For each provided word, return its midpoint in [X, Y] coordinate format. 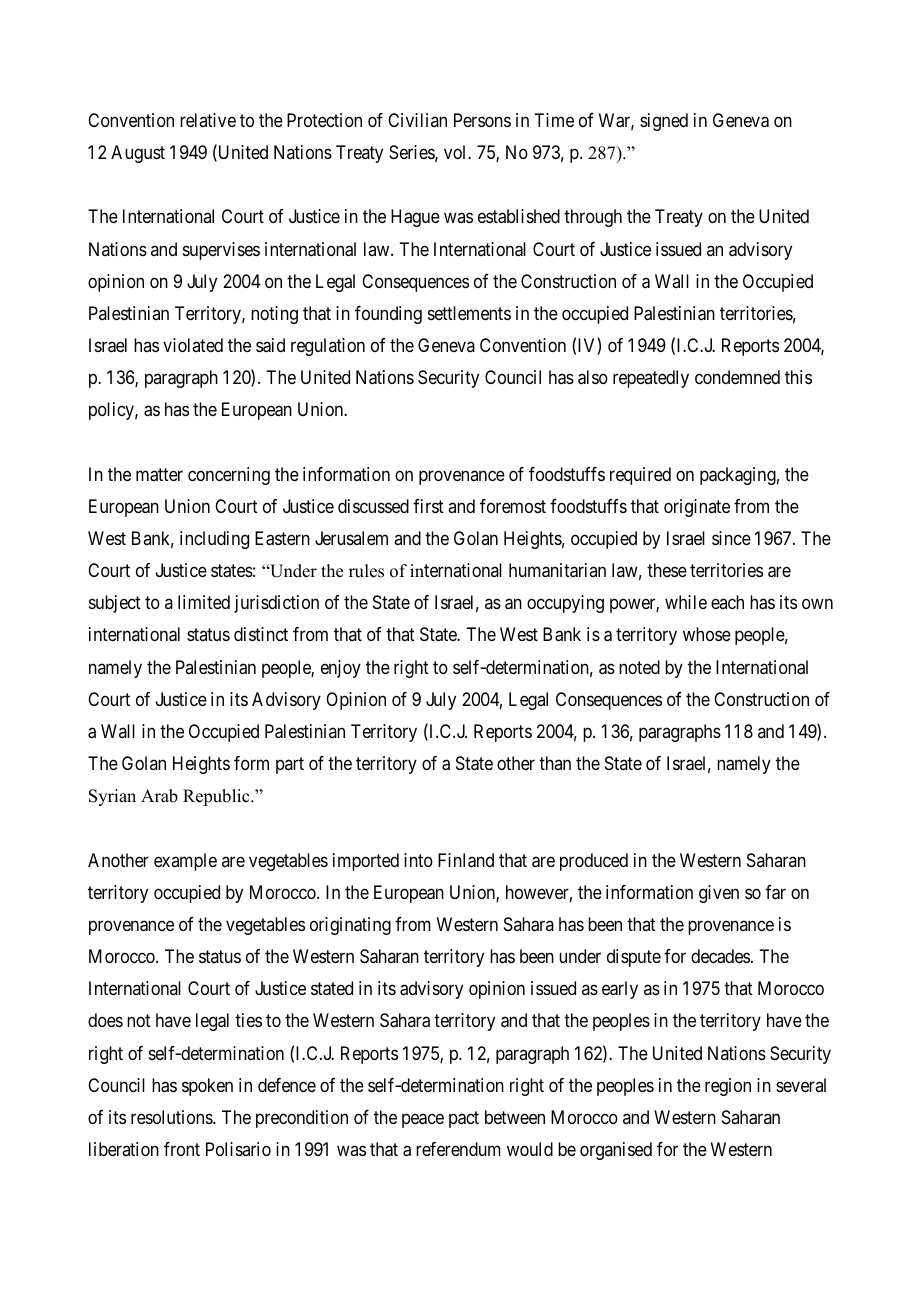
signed [664, 122]
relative [208, 120]
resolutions [172, 1117]
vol [456, 152]
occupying [565, 604]
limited [204, 602]
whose [707, 634]
